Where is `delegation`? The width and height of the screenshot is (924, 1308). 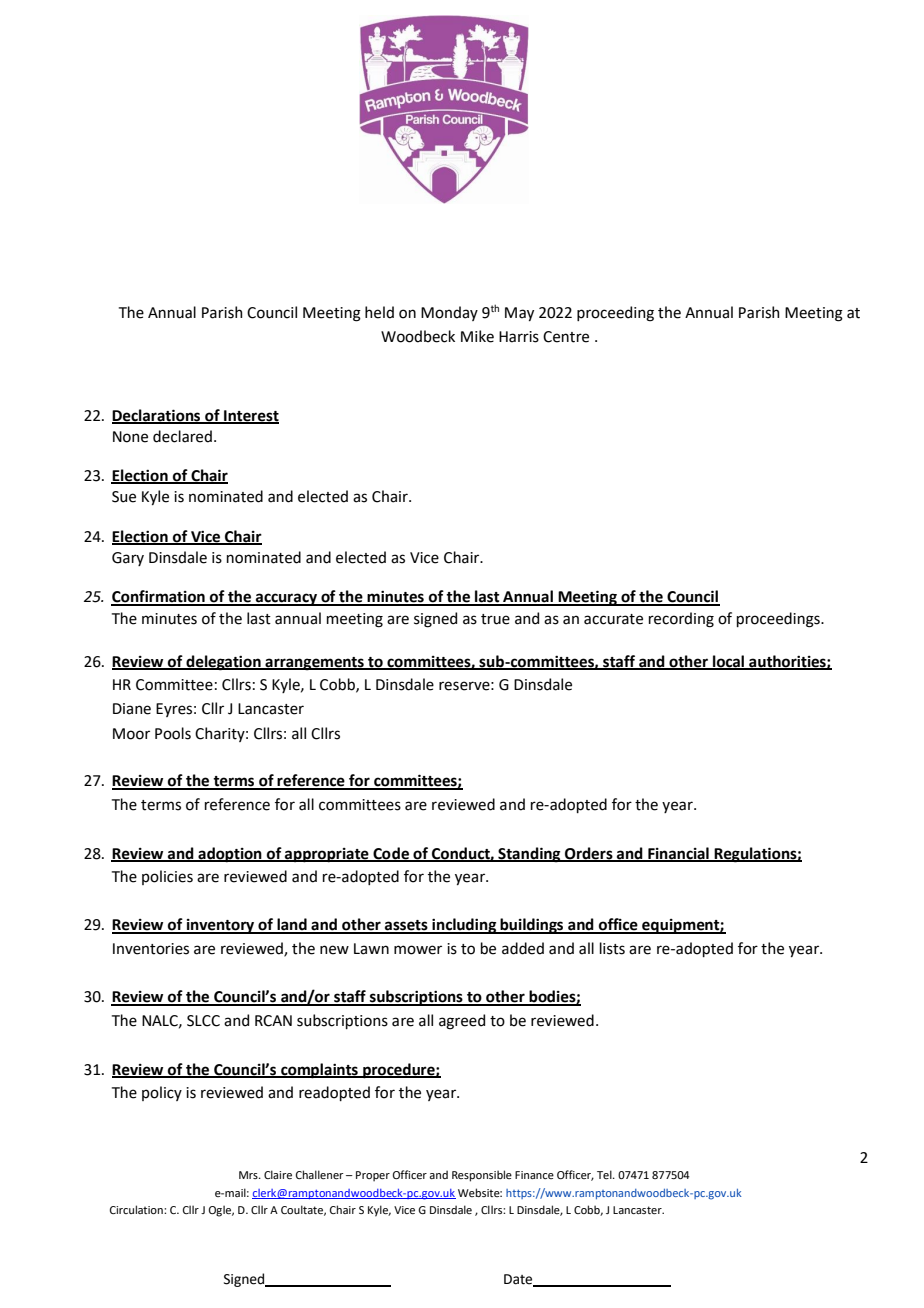
delegation is located at coordinates (223, 663).
